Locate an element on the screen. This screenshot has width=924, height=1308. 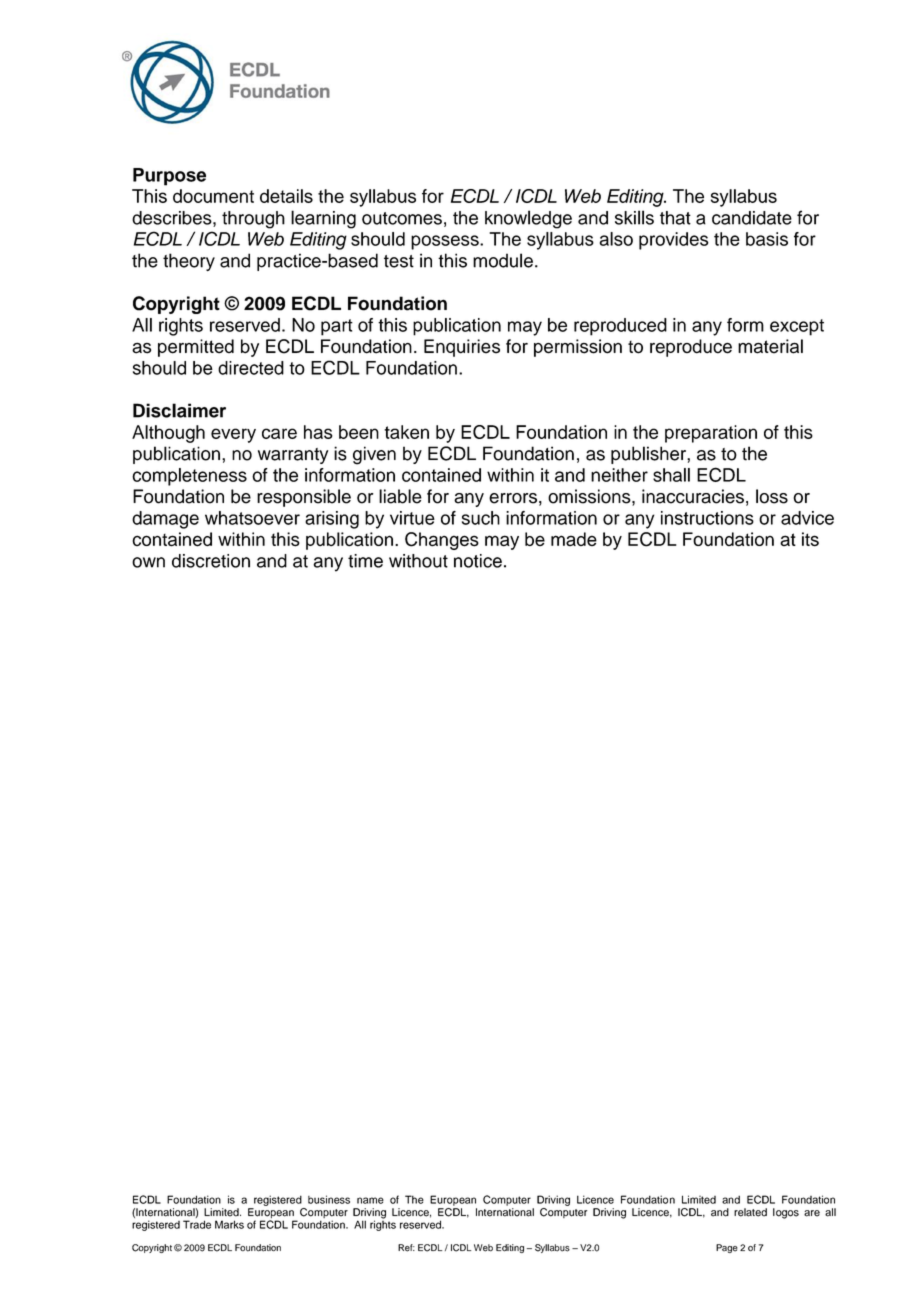
discretion is located at coordinates (211, 561).
